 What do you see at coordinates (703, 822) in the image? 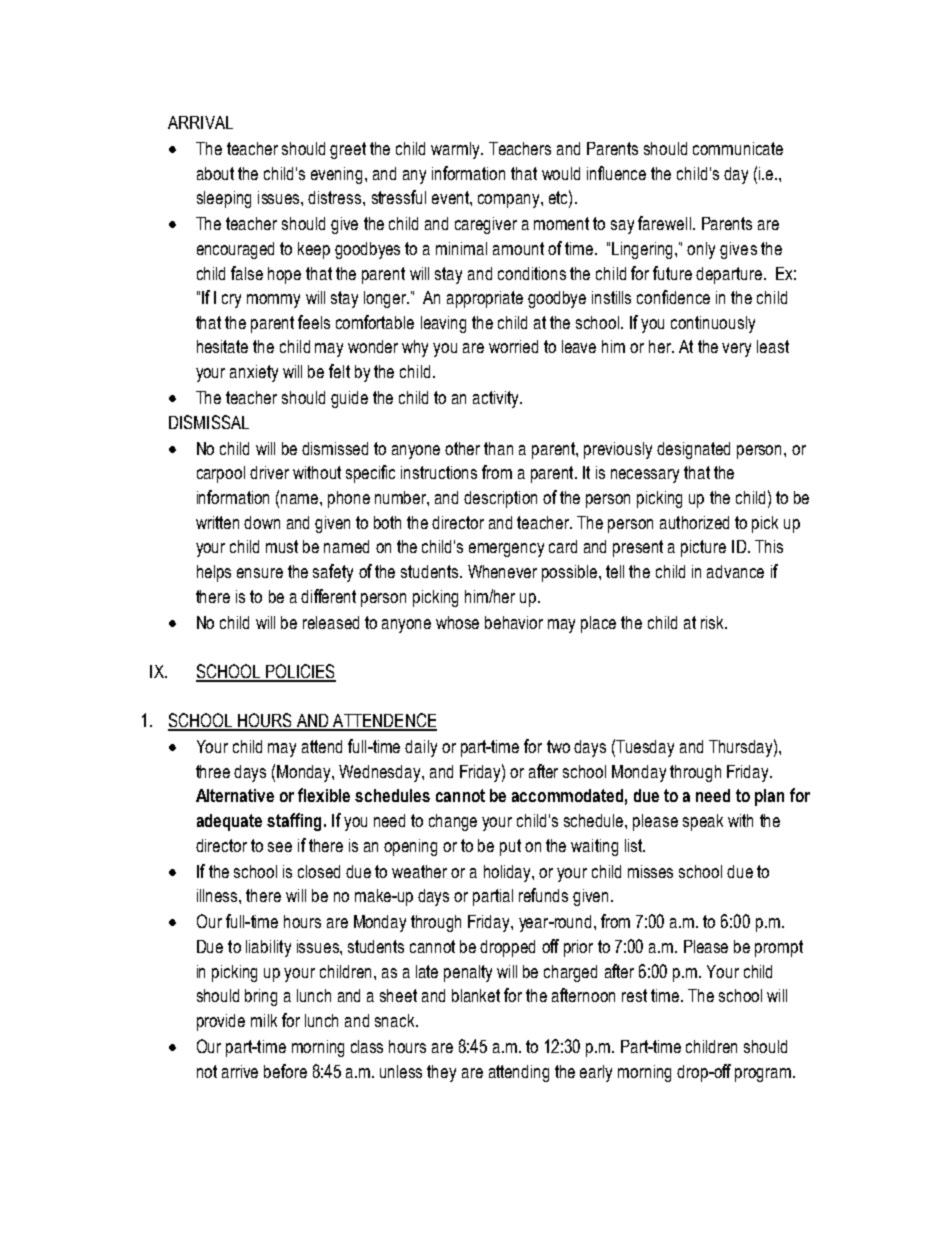
I see `speak` at bounding box center [703, 822].
